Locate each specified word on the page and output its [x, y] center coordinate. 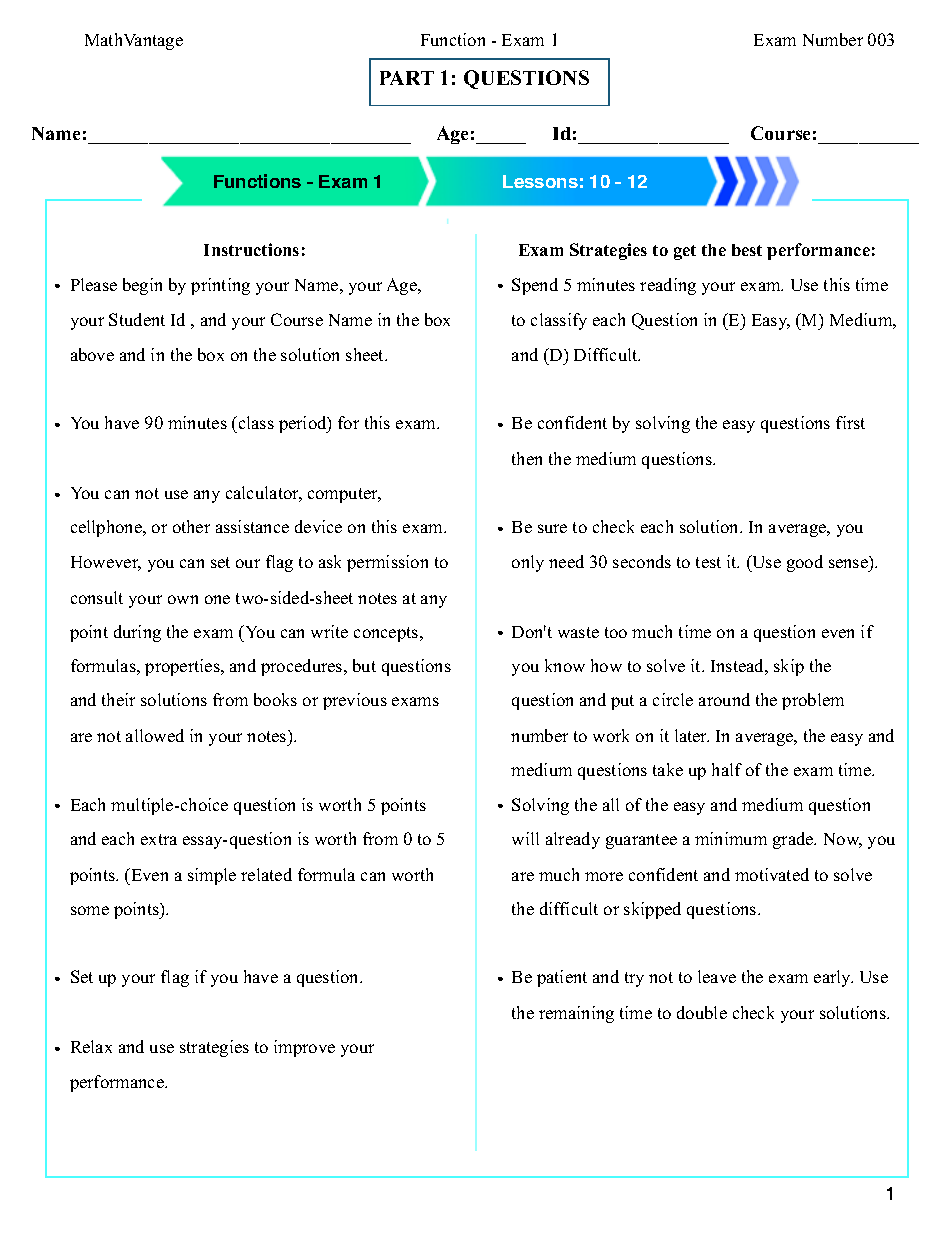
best [747, 250]
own [183, 599]
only [528, 563]
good [805, 563]
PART [407, 78]
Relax [91, 1046]
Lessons [540, 181]
